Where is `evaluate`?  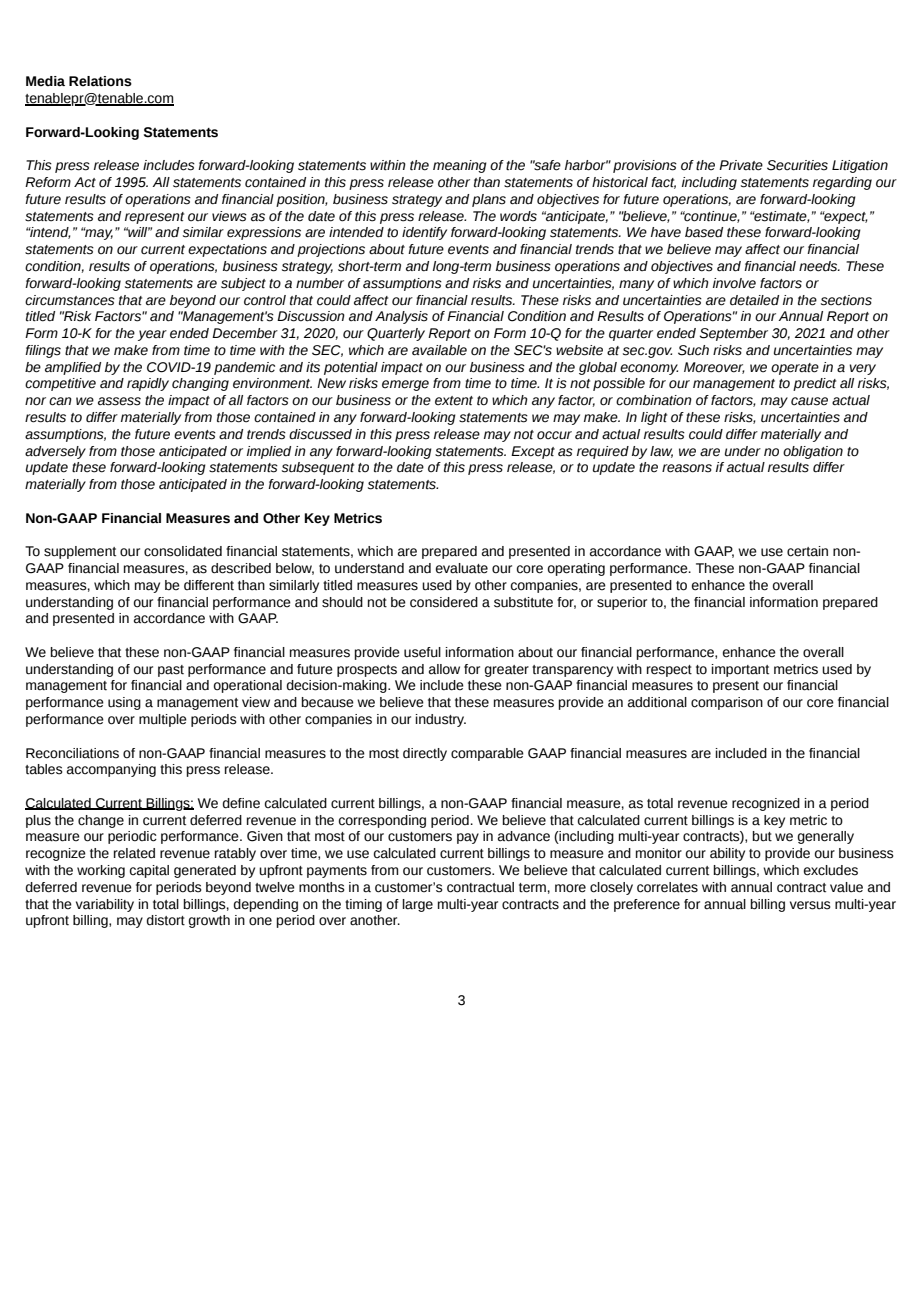
evaluate is located at coordinates (462, 568).
